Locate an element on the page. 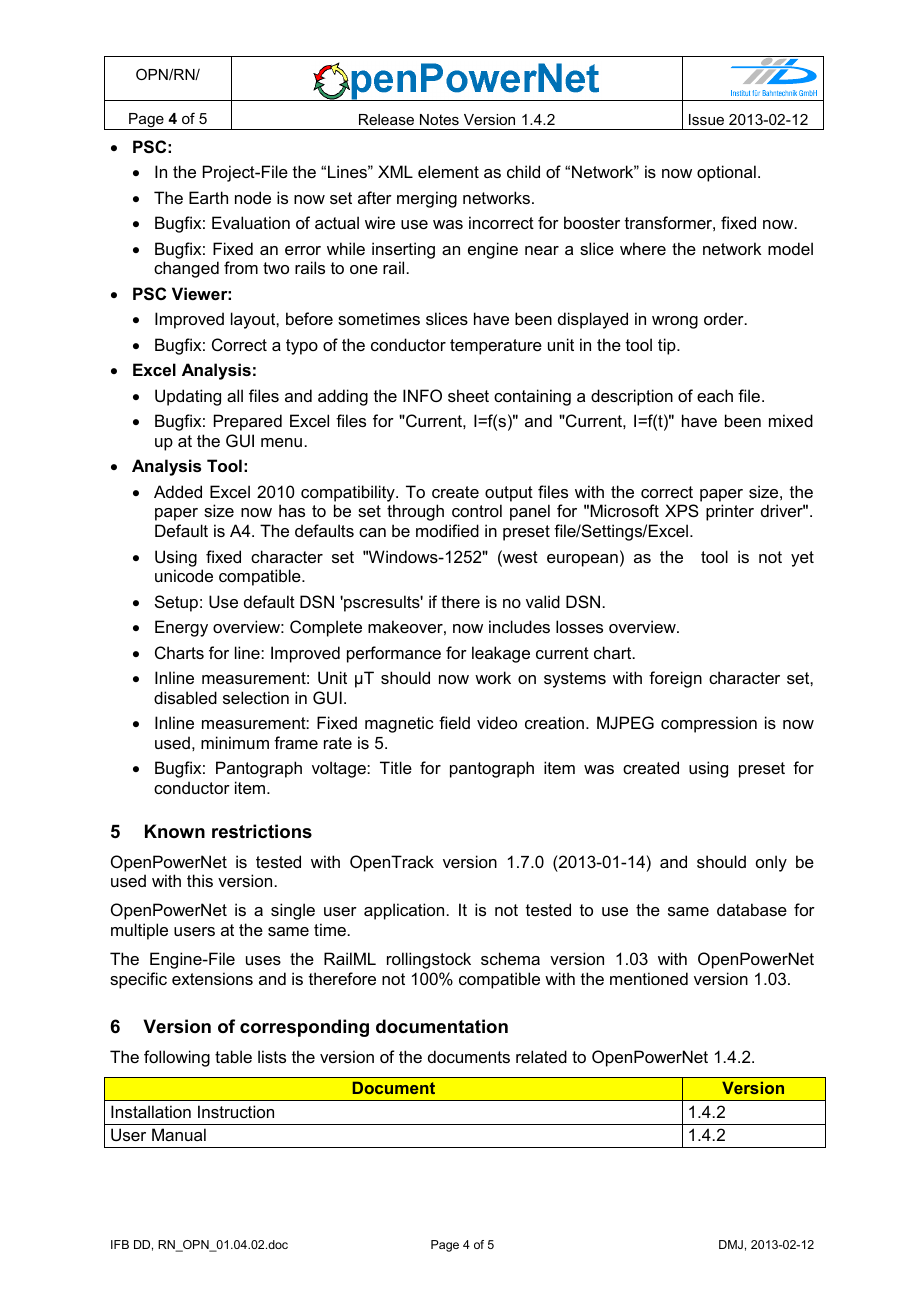 Image resolution: width=924 pixels, height=1308 pixels. sheet is located at coordinates (468, 395).
